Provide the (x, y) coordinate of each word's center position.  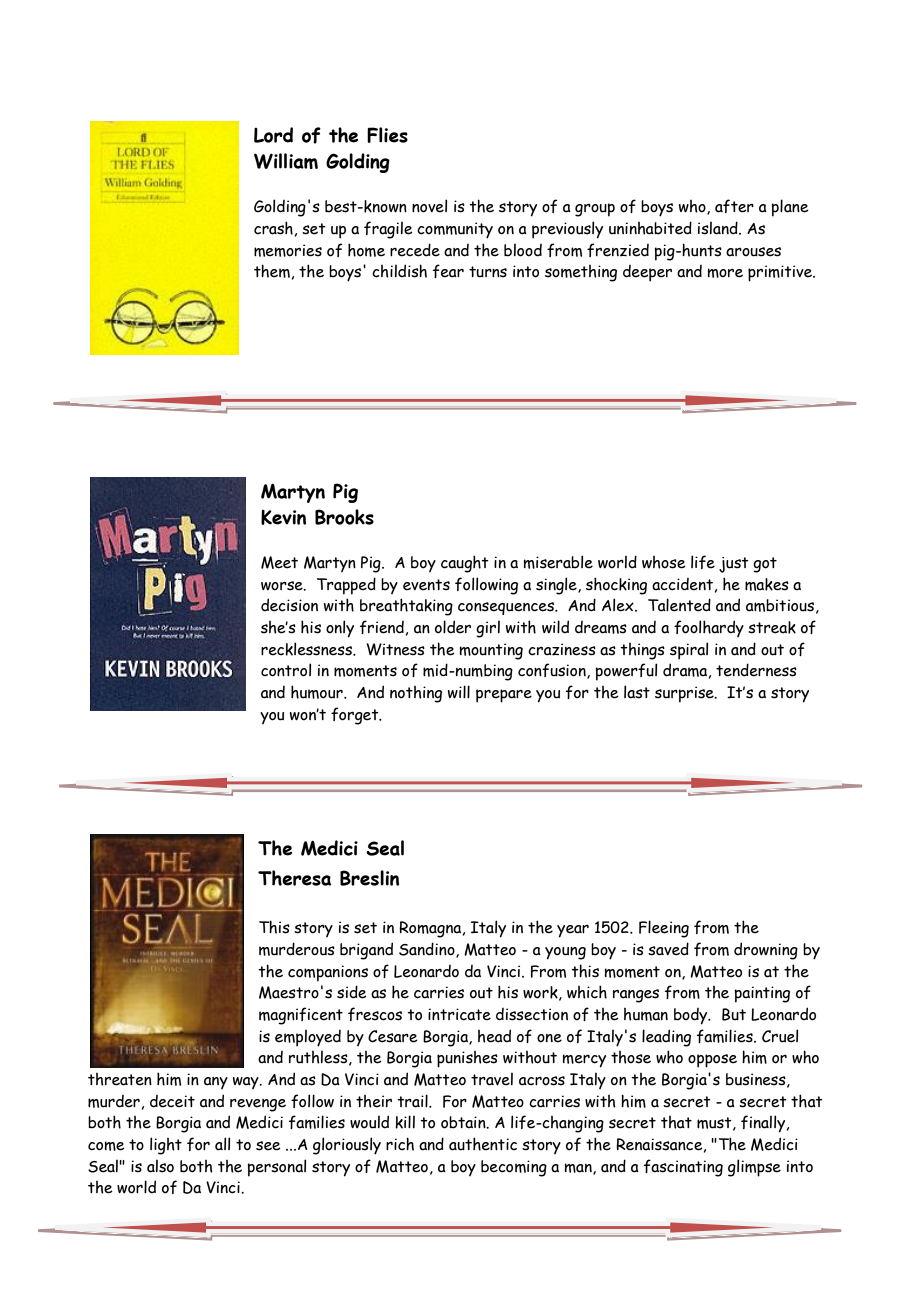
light (166, 1146)
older (453, 627)
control (286, 670)
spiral (689, 651)
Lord (273, 135)
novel (429, 206)
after (734, 206)
